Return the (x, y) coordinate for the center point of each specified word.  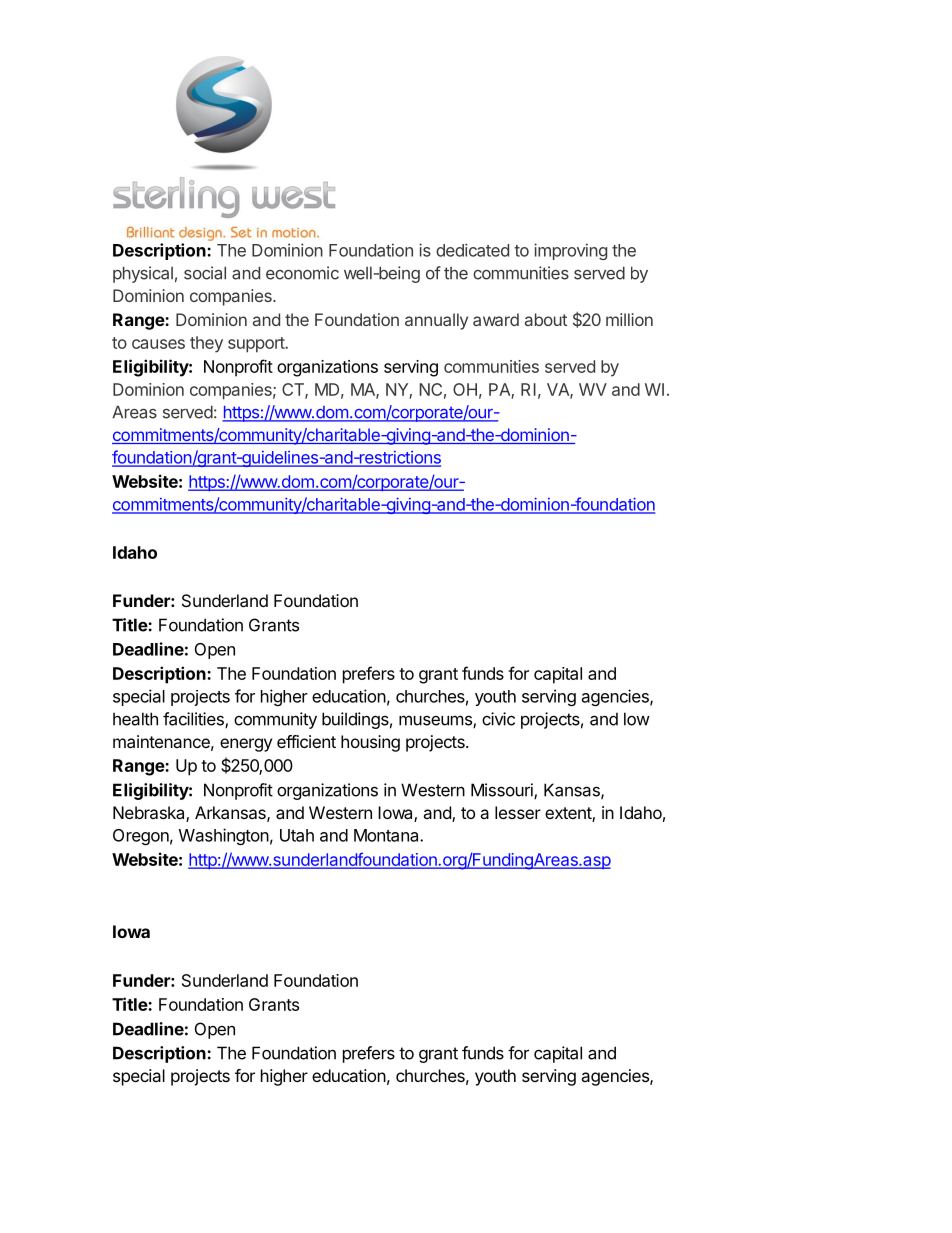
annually (436, 321)
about (546, 319)
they (206, 344)
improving (570, 251)
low (637, 719)
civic (498, 719)
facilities (194, 720)
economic (302, 273)
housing (370, 743)
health (135, 719)
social (205, 273)
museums (436, 721)
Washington (224, 836)
